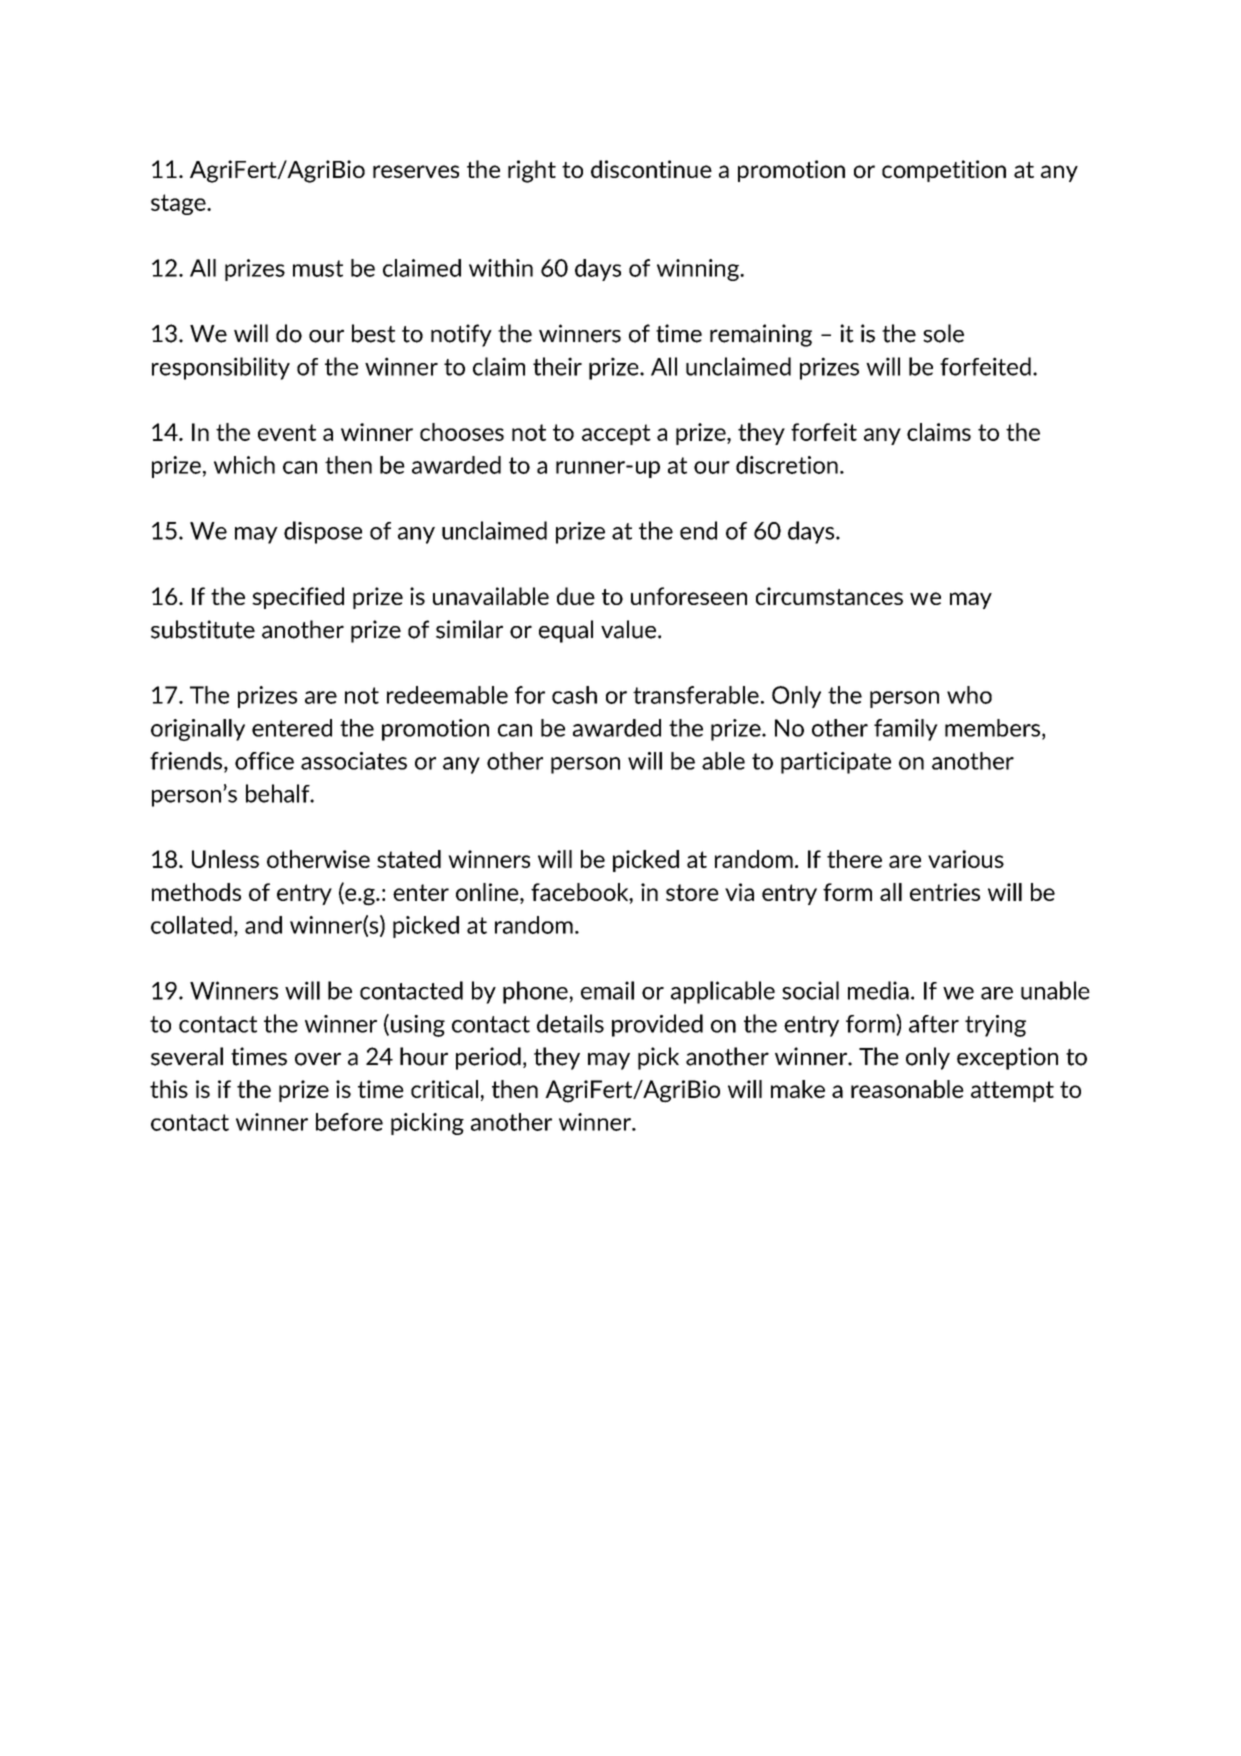 This screenshot has height=1756, width=1241. What do you see at coordinates (576, 596) in the screenshot?
I see `due` at bounding box center [576, 596].
